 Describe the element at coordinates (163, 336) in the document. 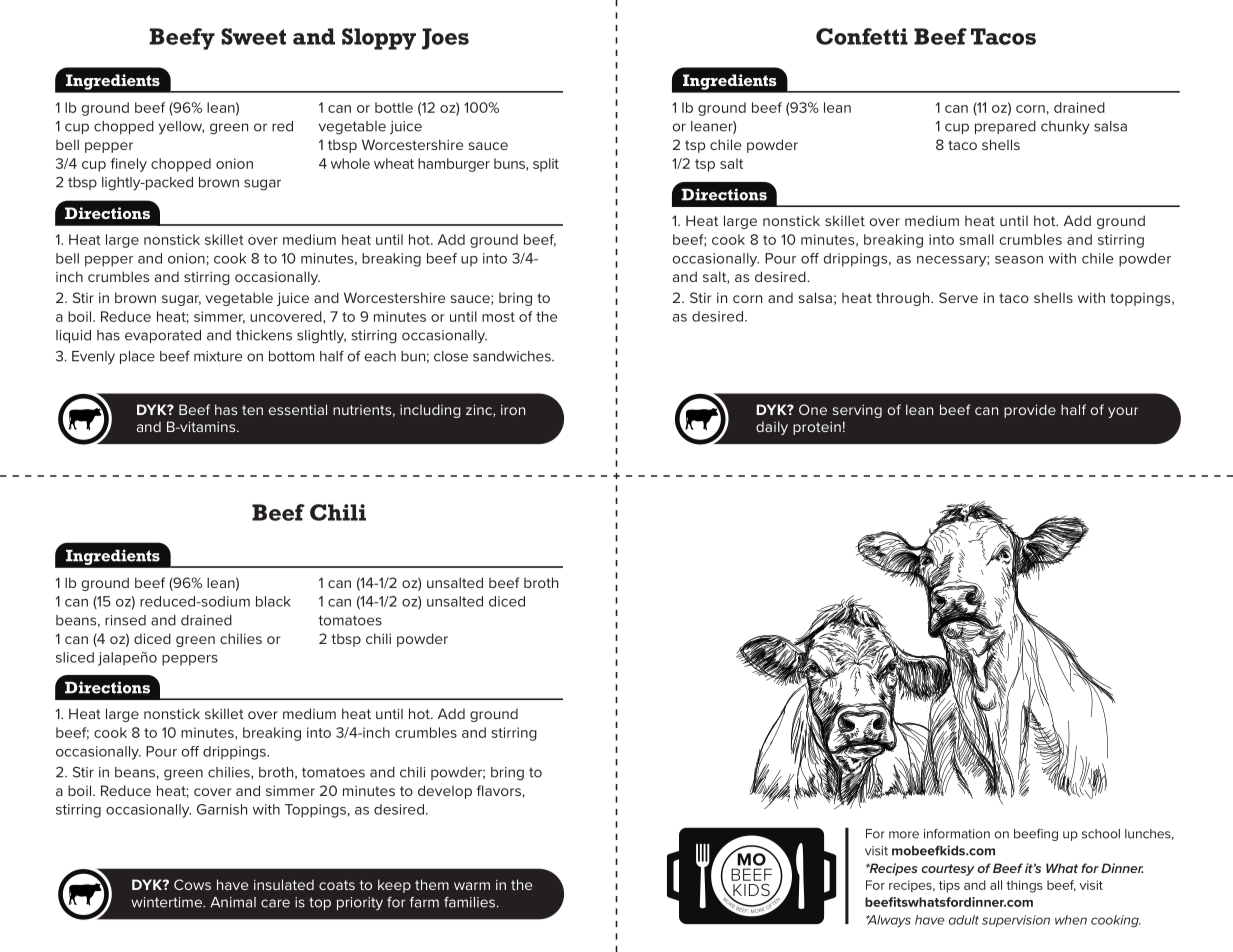

I see `evaporated` at that location.
